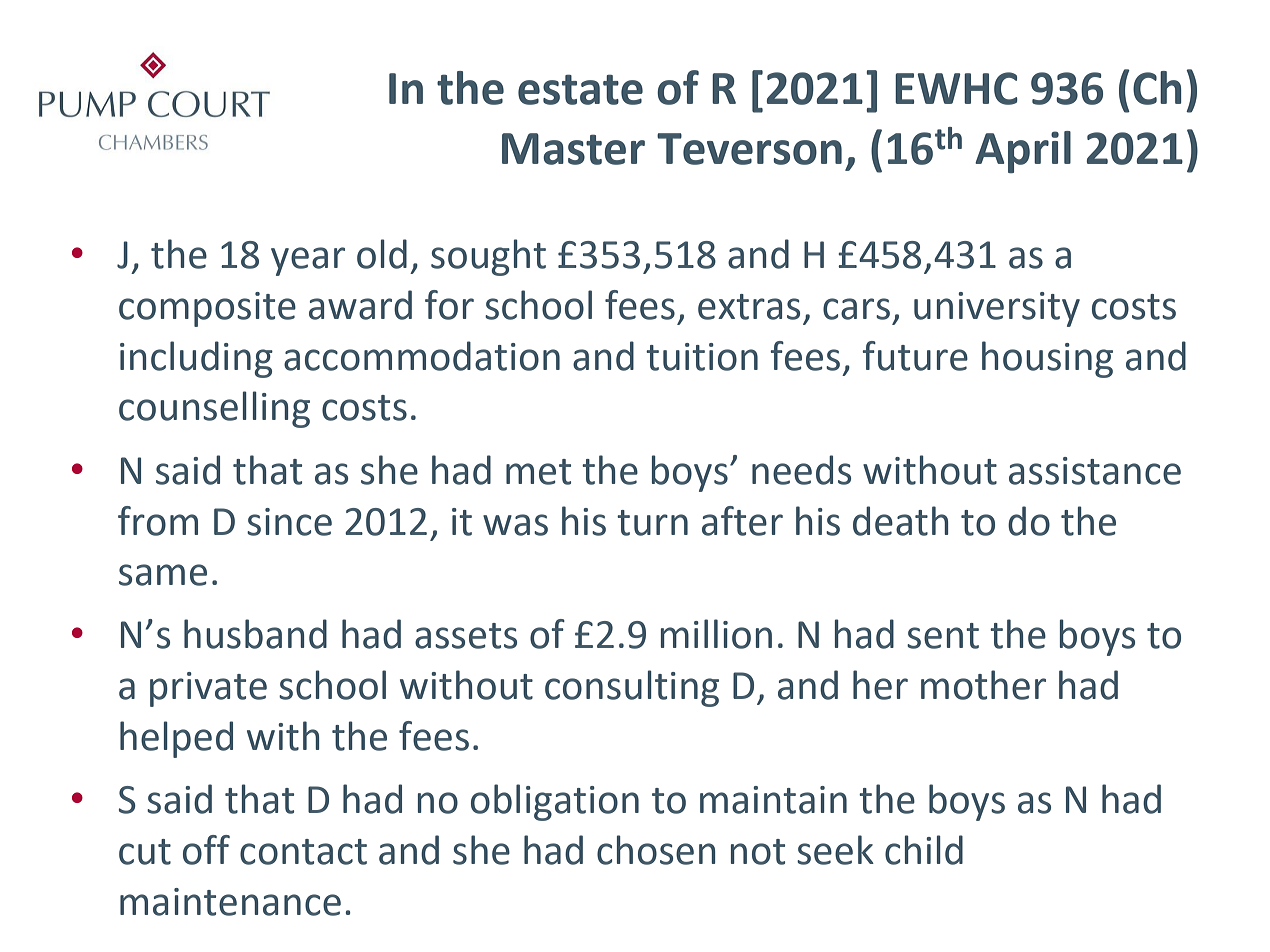 Image resolution: width=1270 pixels, height=952 pixels. What do you see at coordinates (1023, 152) in the screenshot?
I see `April` at bounding box center [1023, 152].
